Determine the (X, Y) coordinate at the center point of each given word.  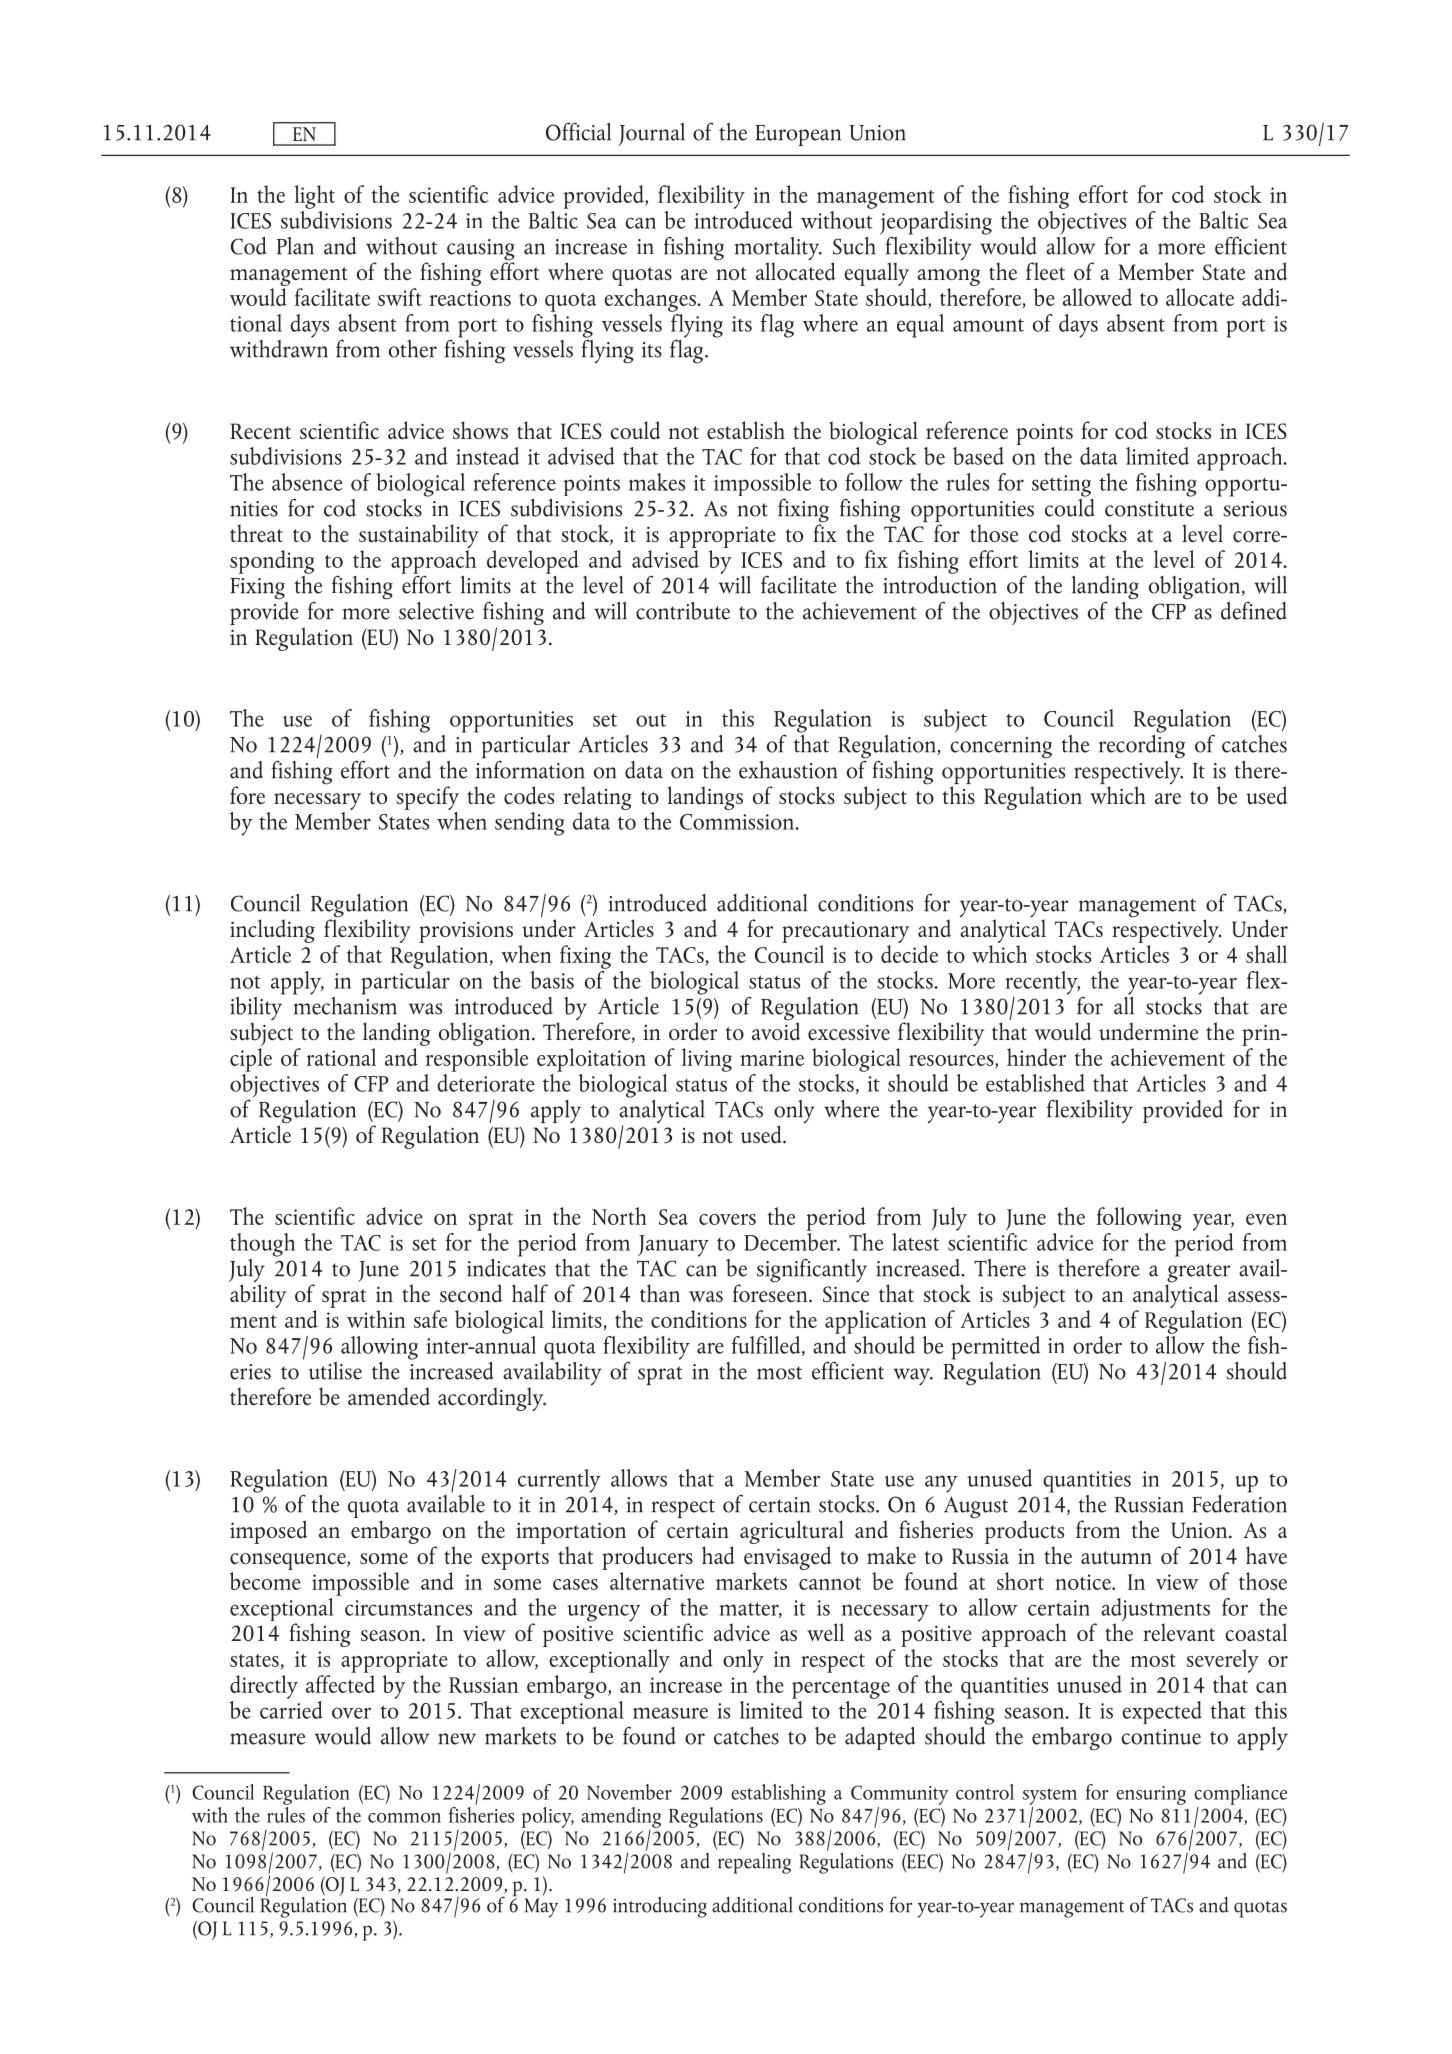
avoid (776, 1030)
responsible (475, 1058)
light (315, 197)
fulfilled (767, 1346)
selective (436, 611)
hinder (1036, 1057)
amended (389, 1396)
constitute (1149, 509)
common (404, 1818)
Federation (1239, 1502)
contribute (683, 611)
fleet (1045, 271)
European (798, 135)
